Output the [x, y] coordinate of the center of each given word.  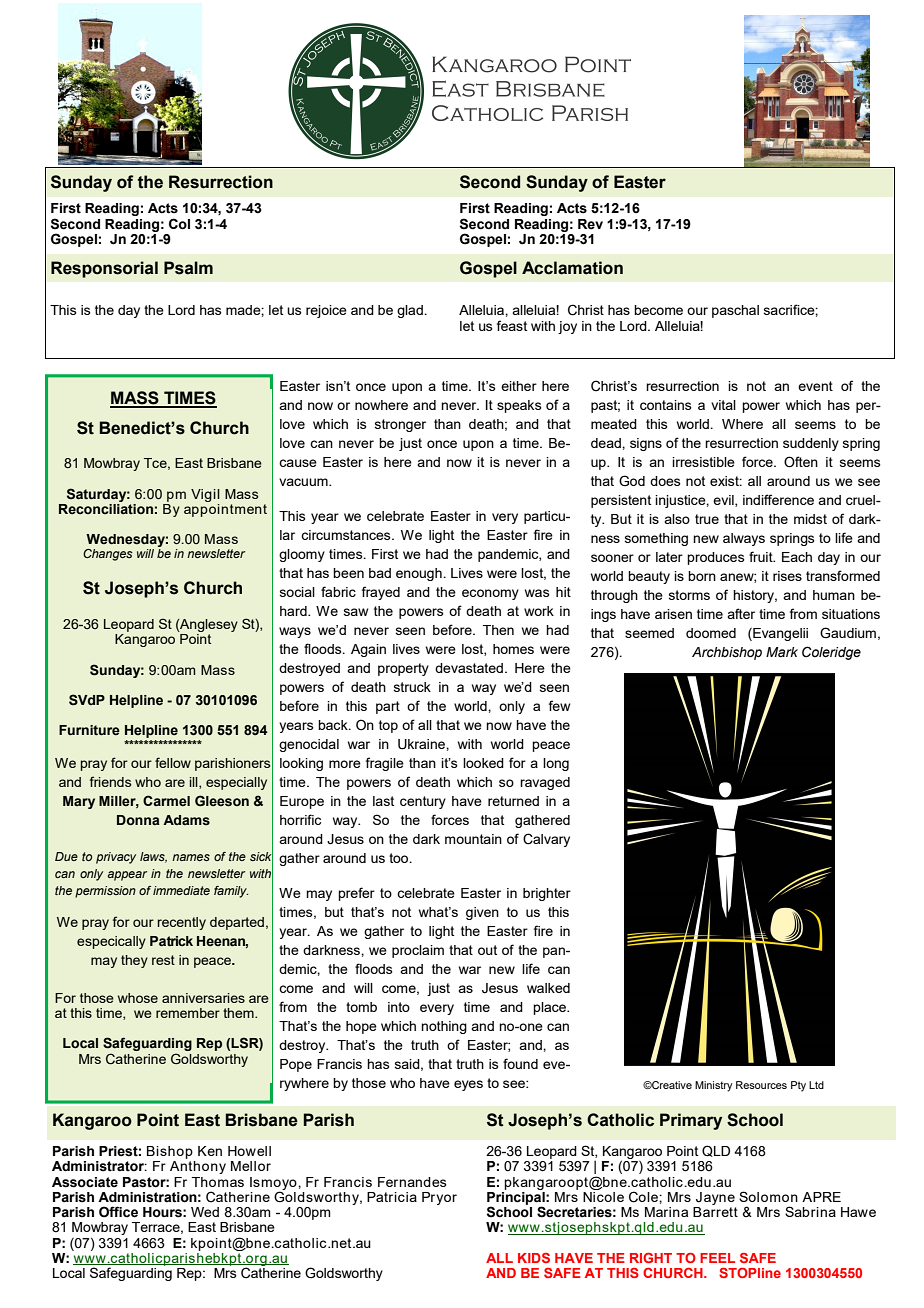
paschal [735, 311]
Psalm [188, 268]
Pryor [439, 1198]
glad [411, 311]
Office [118, 1212]
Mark [782, 652]
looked [483, 763]
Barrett [715, 1212]
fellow [173, 762]
